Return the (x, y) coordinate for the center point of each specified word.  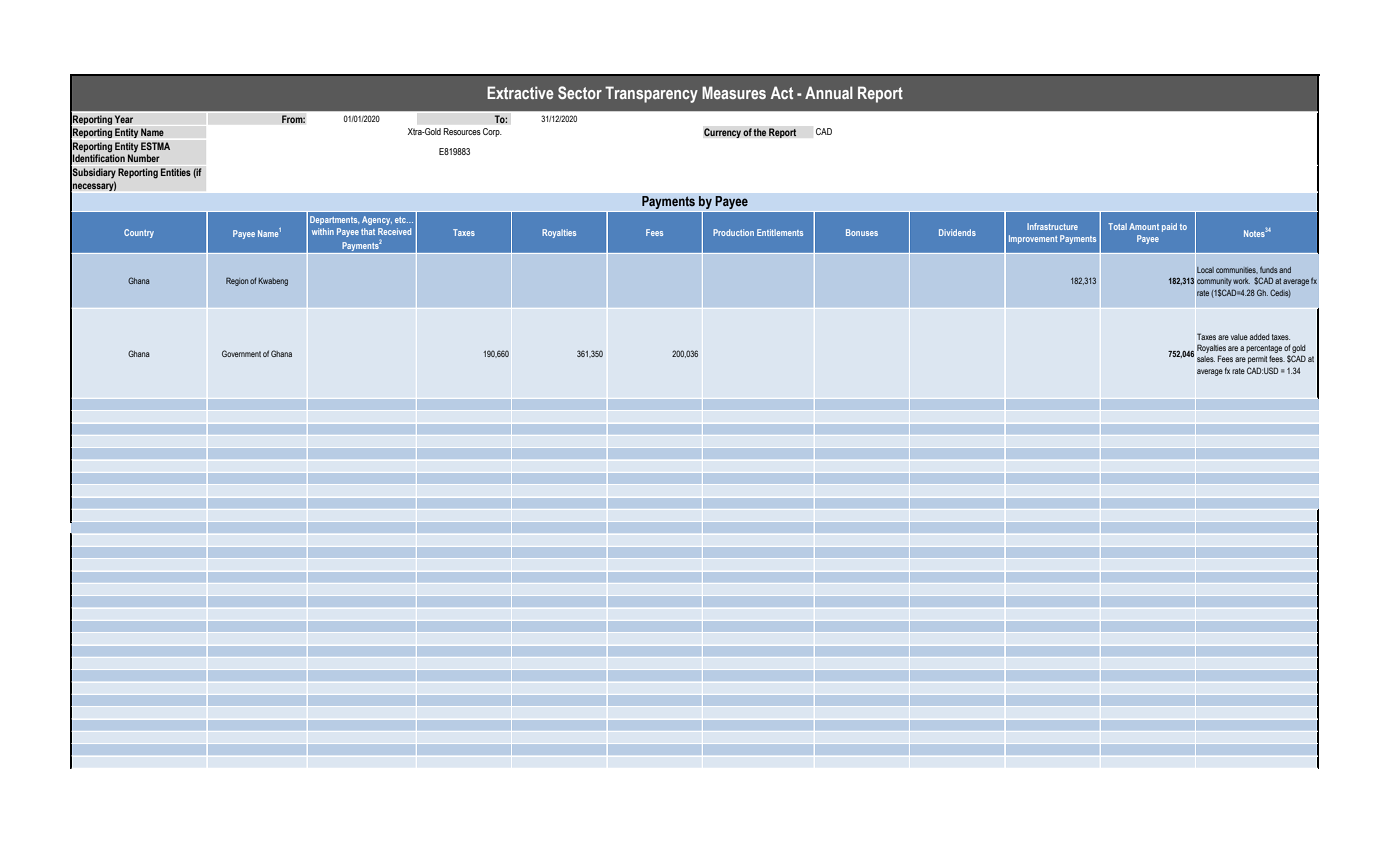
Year (123, 119)
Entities (176, 172)
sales (1206, 359)
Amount (1144, 226)
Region (237, 281)
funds (1269, 269)
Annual (829, 92)
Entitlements (780, 232)
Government (241, 353)
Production (733, 232)
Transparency (651, 94)
